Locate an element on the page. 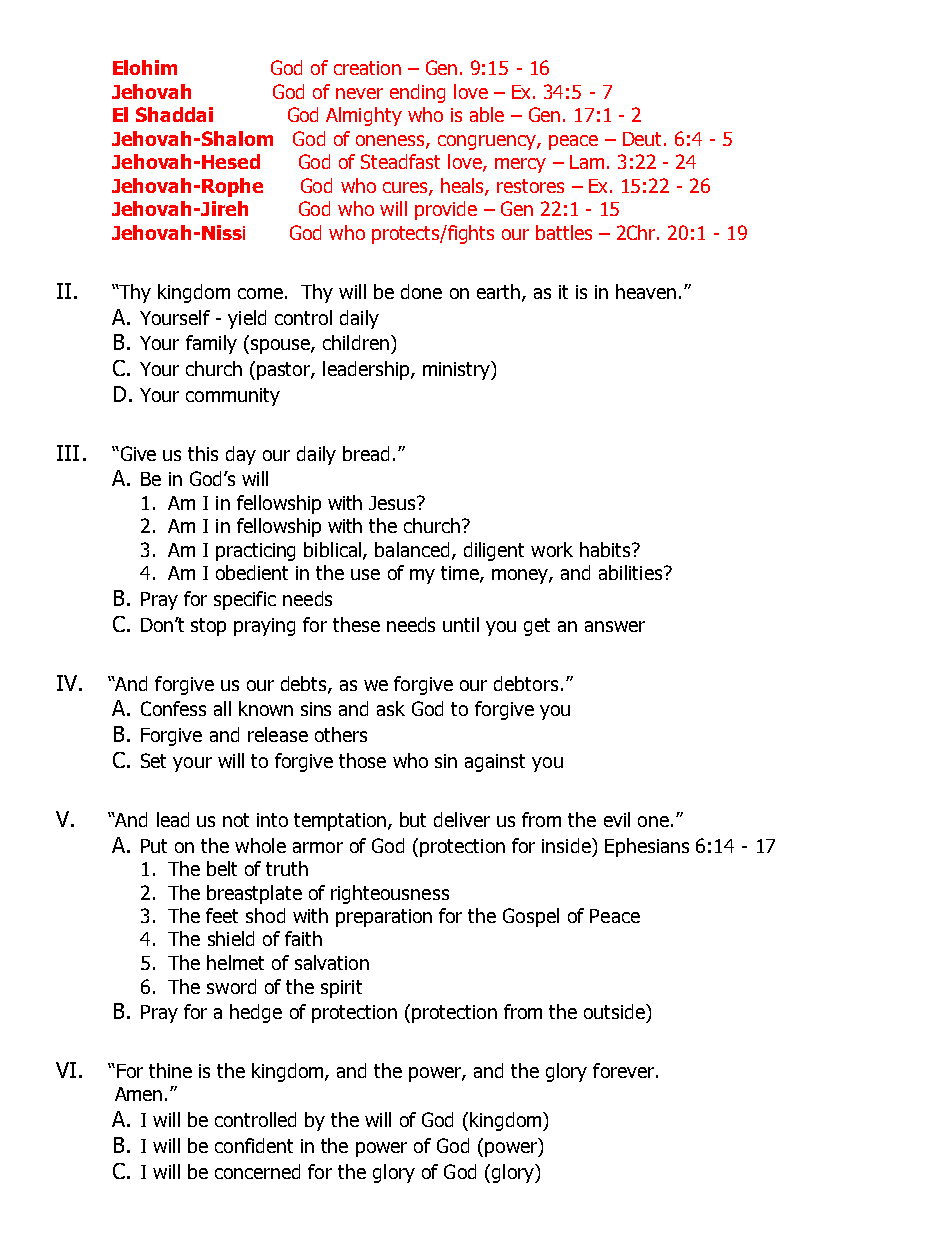 The width and height of the page is (952, 1233). Elohim is located at coordinates (145, 67).
